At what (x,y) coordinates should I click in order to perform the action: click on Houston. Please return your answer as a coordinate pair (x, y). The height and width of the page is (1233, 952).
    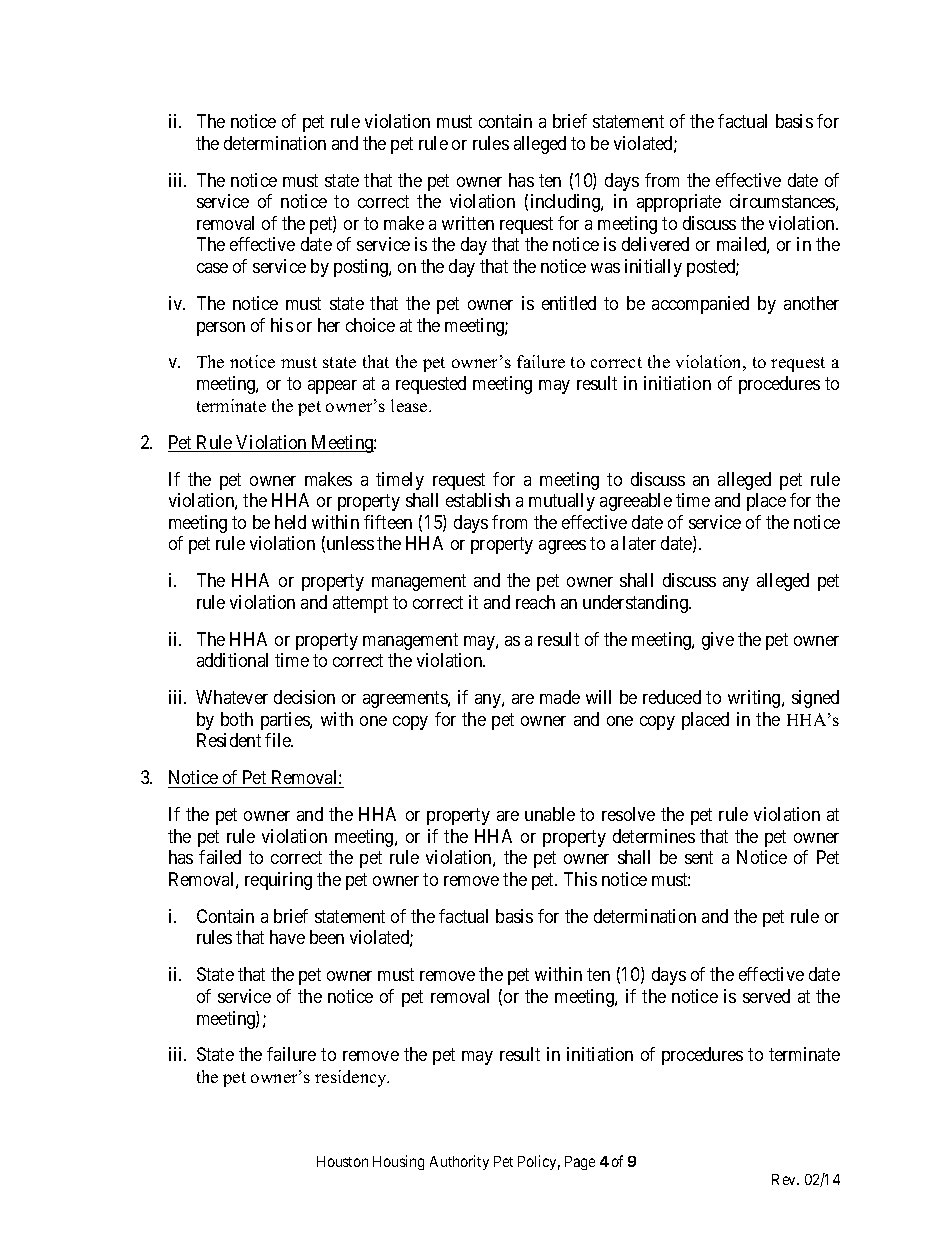
    Looking at the image, I should click on (342, 1161).
